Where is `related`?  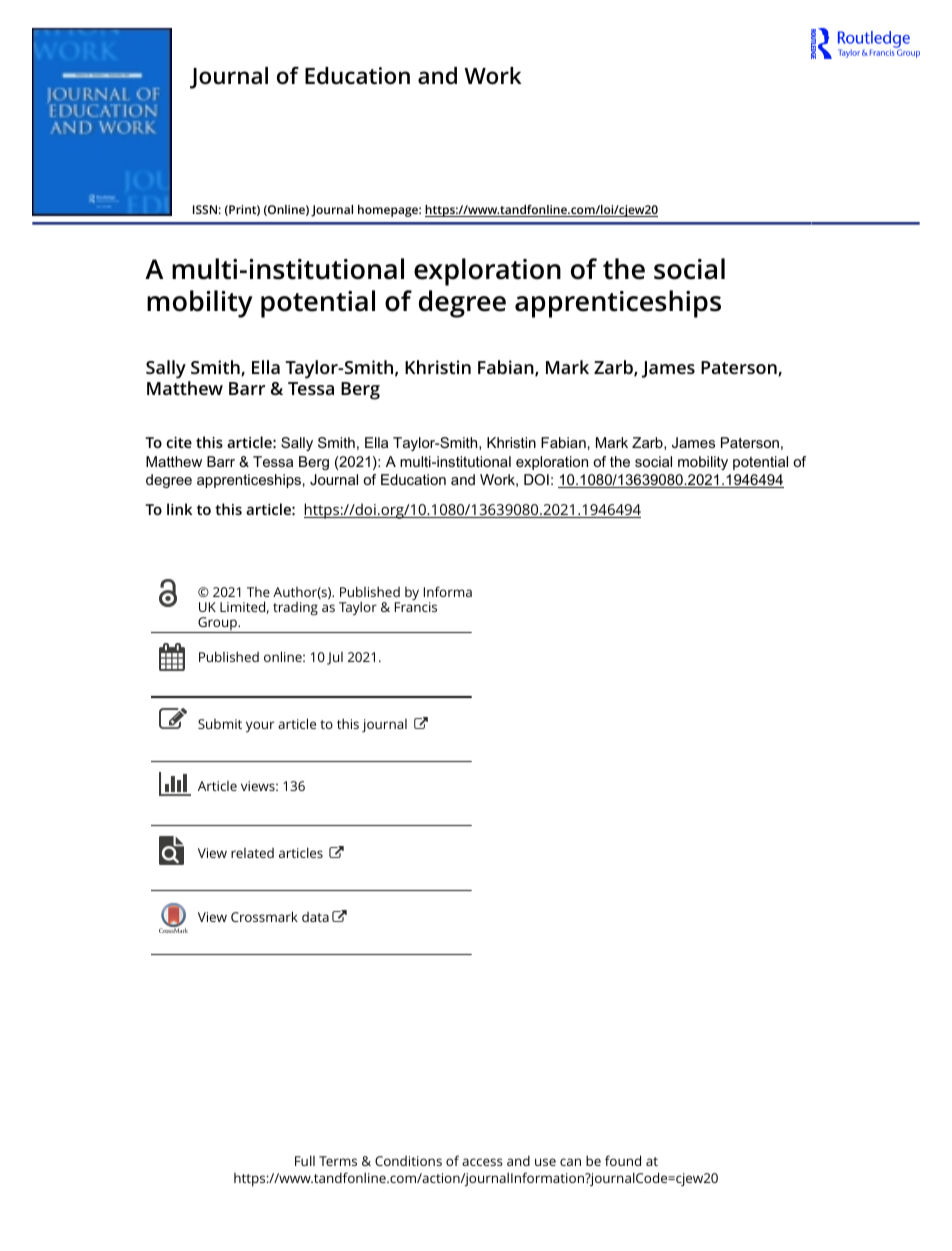 related is located at coordinates (252, 853).
